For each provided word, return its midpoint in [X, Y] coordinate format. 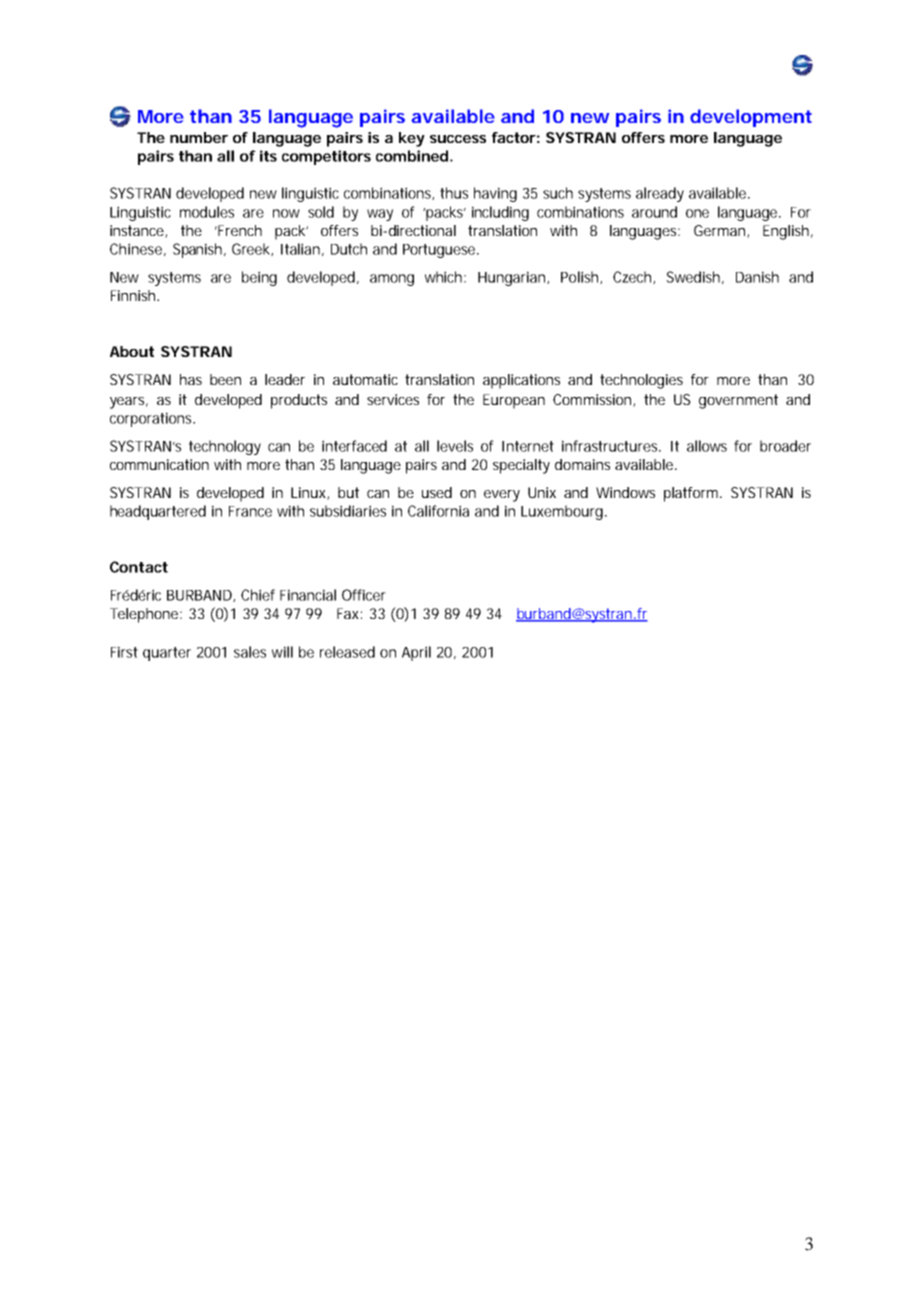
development [751, 118]
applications [521, 381]
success [458, 139]
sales [250, 652]
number [199, 137]
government [738, 401]
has [191, 379]
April [416, 653]
